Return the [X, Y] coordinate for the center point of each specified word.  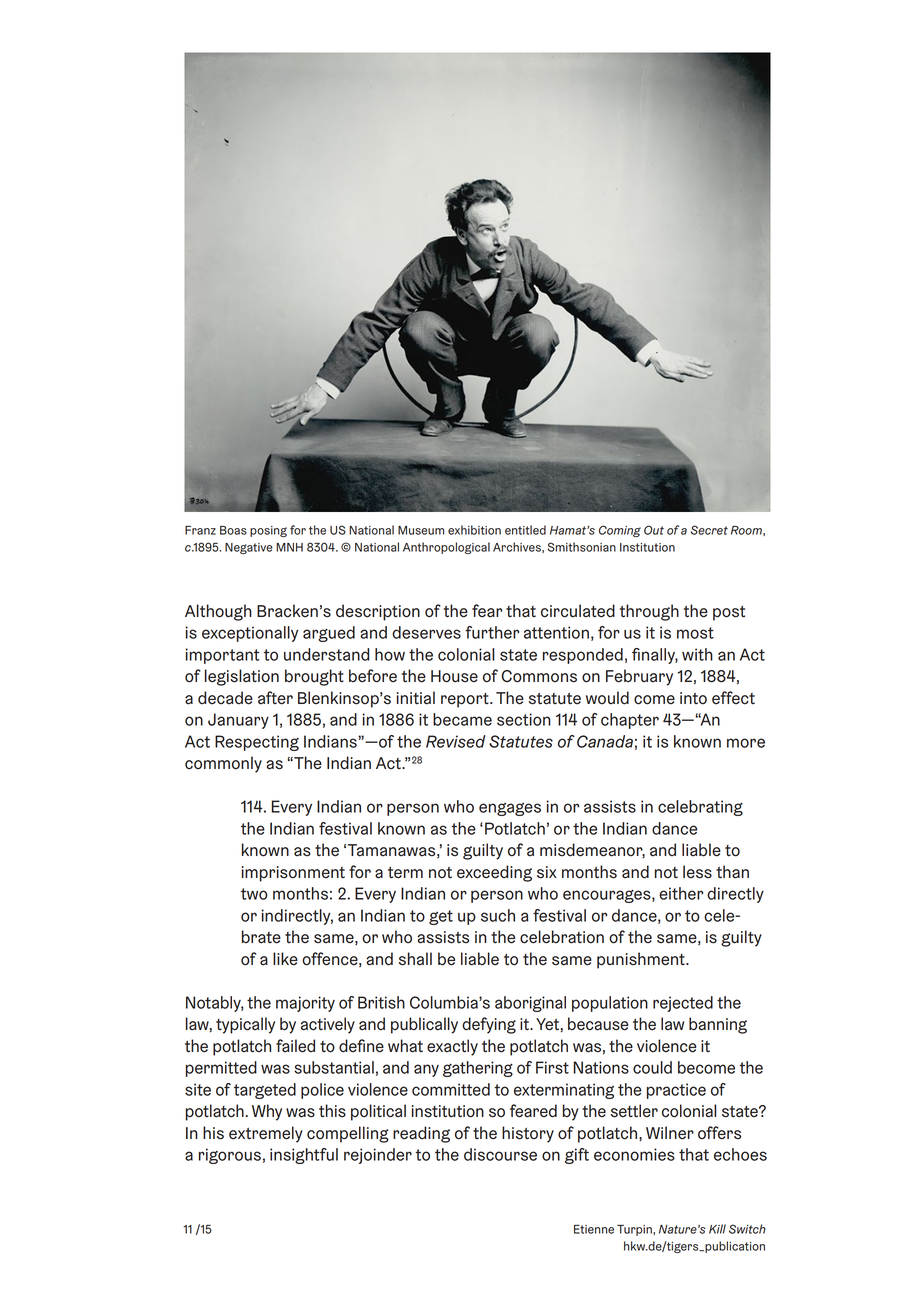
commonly [223, 764]
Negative [249, 548]
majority [305, 1004]
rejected [683, 1004]
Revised [456, 741]
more [746, 743]
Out [654, 530]
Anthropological [446, 548]
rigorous [230, 1156]
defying [489, 1025]
